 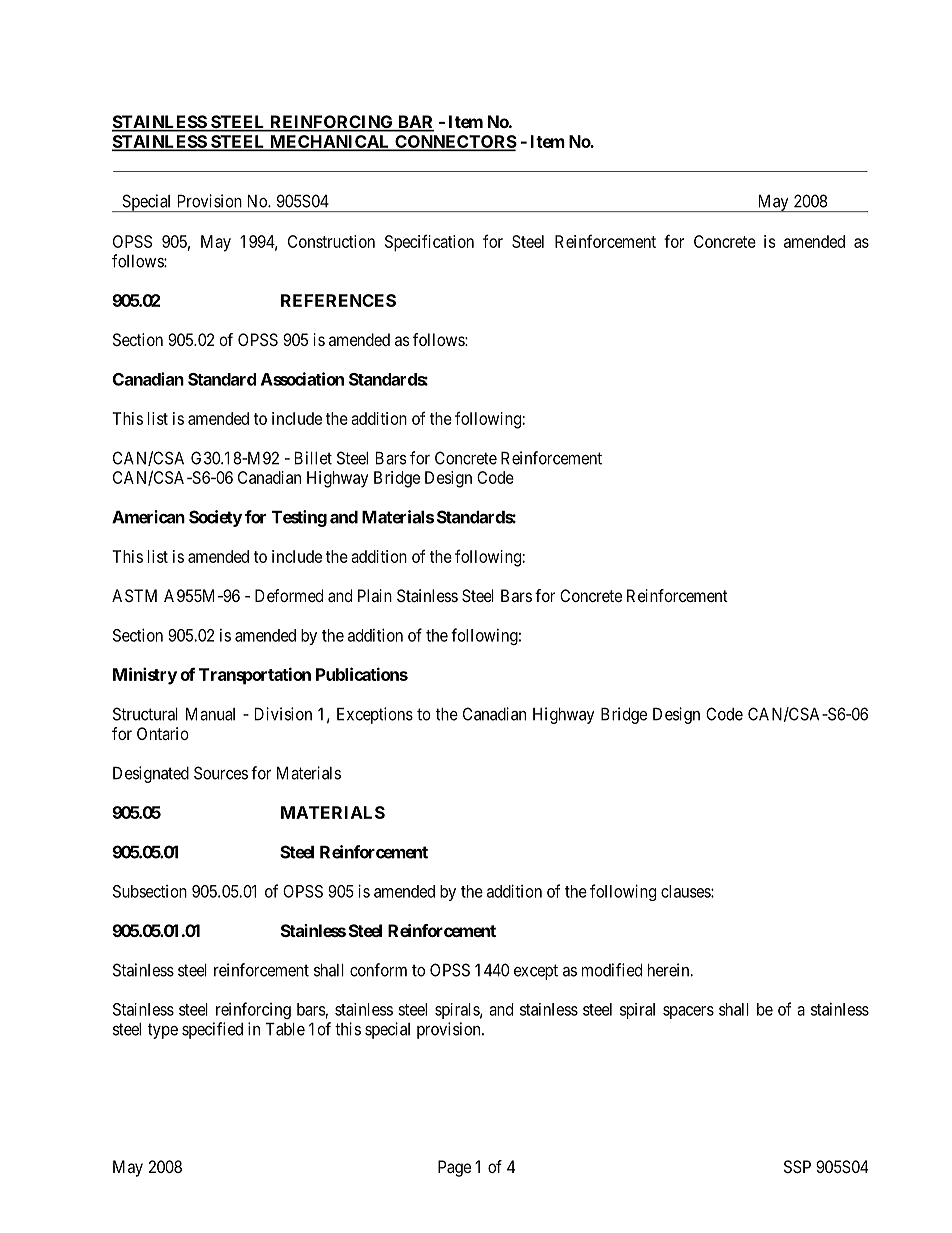 What do you see at coordinates (338, 300) in the screenshot?
I see `REFERENCES` at bounding box center [338, 300].
